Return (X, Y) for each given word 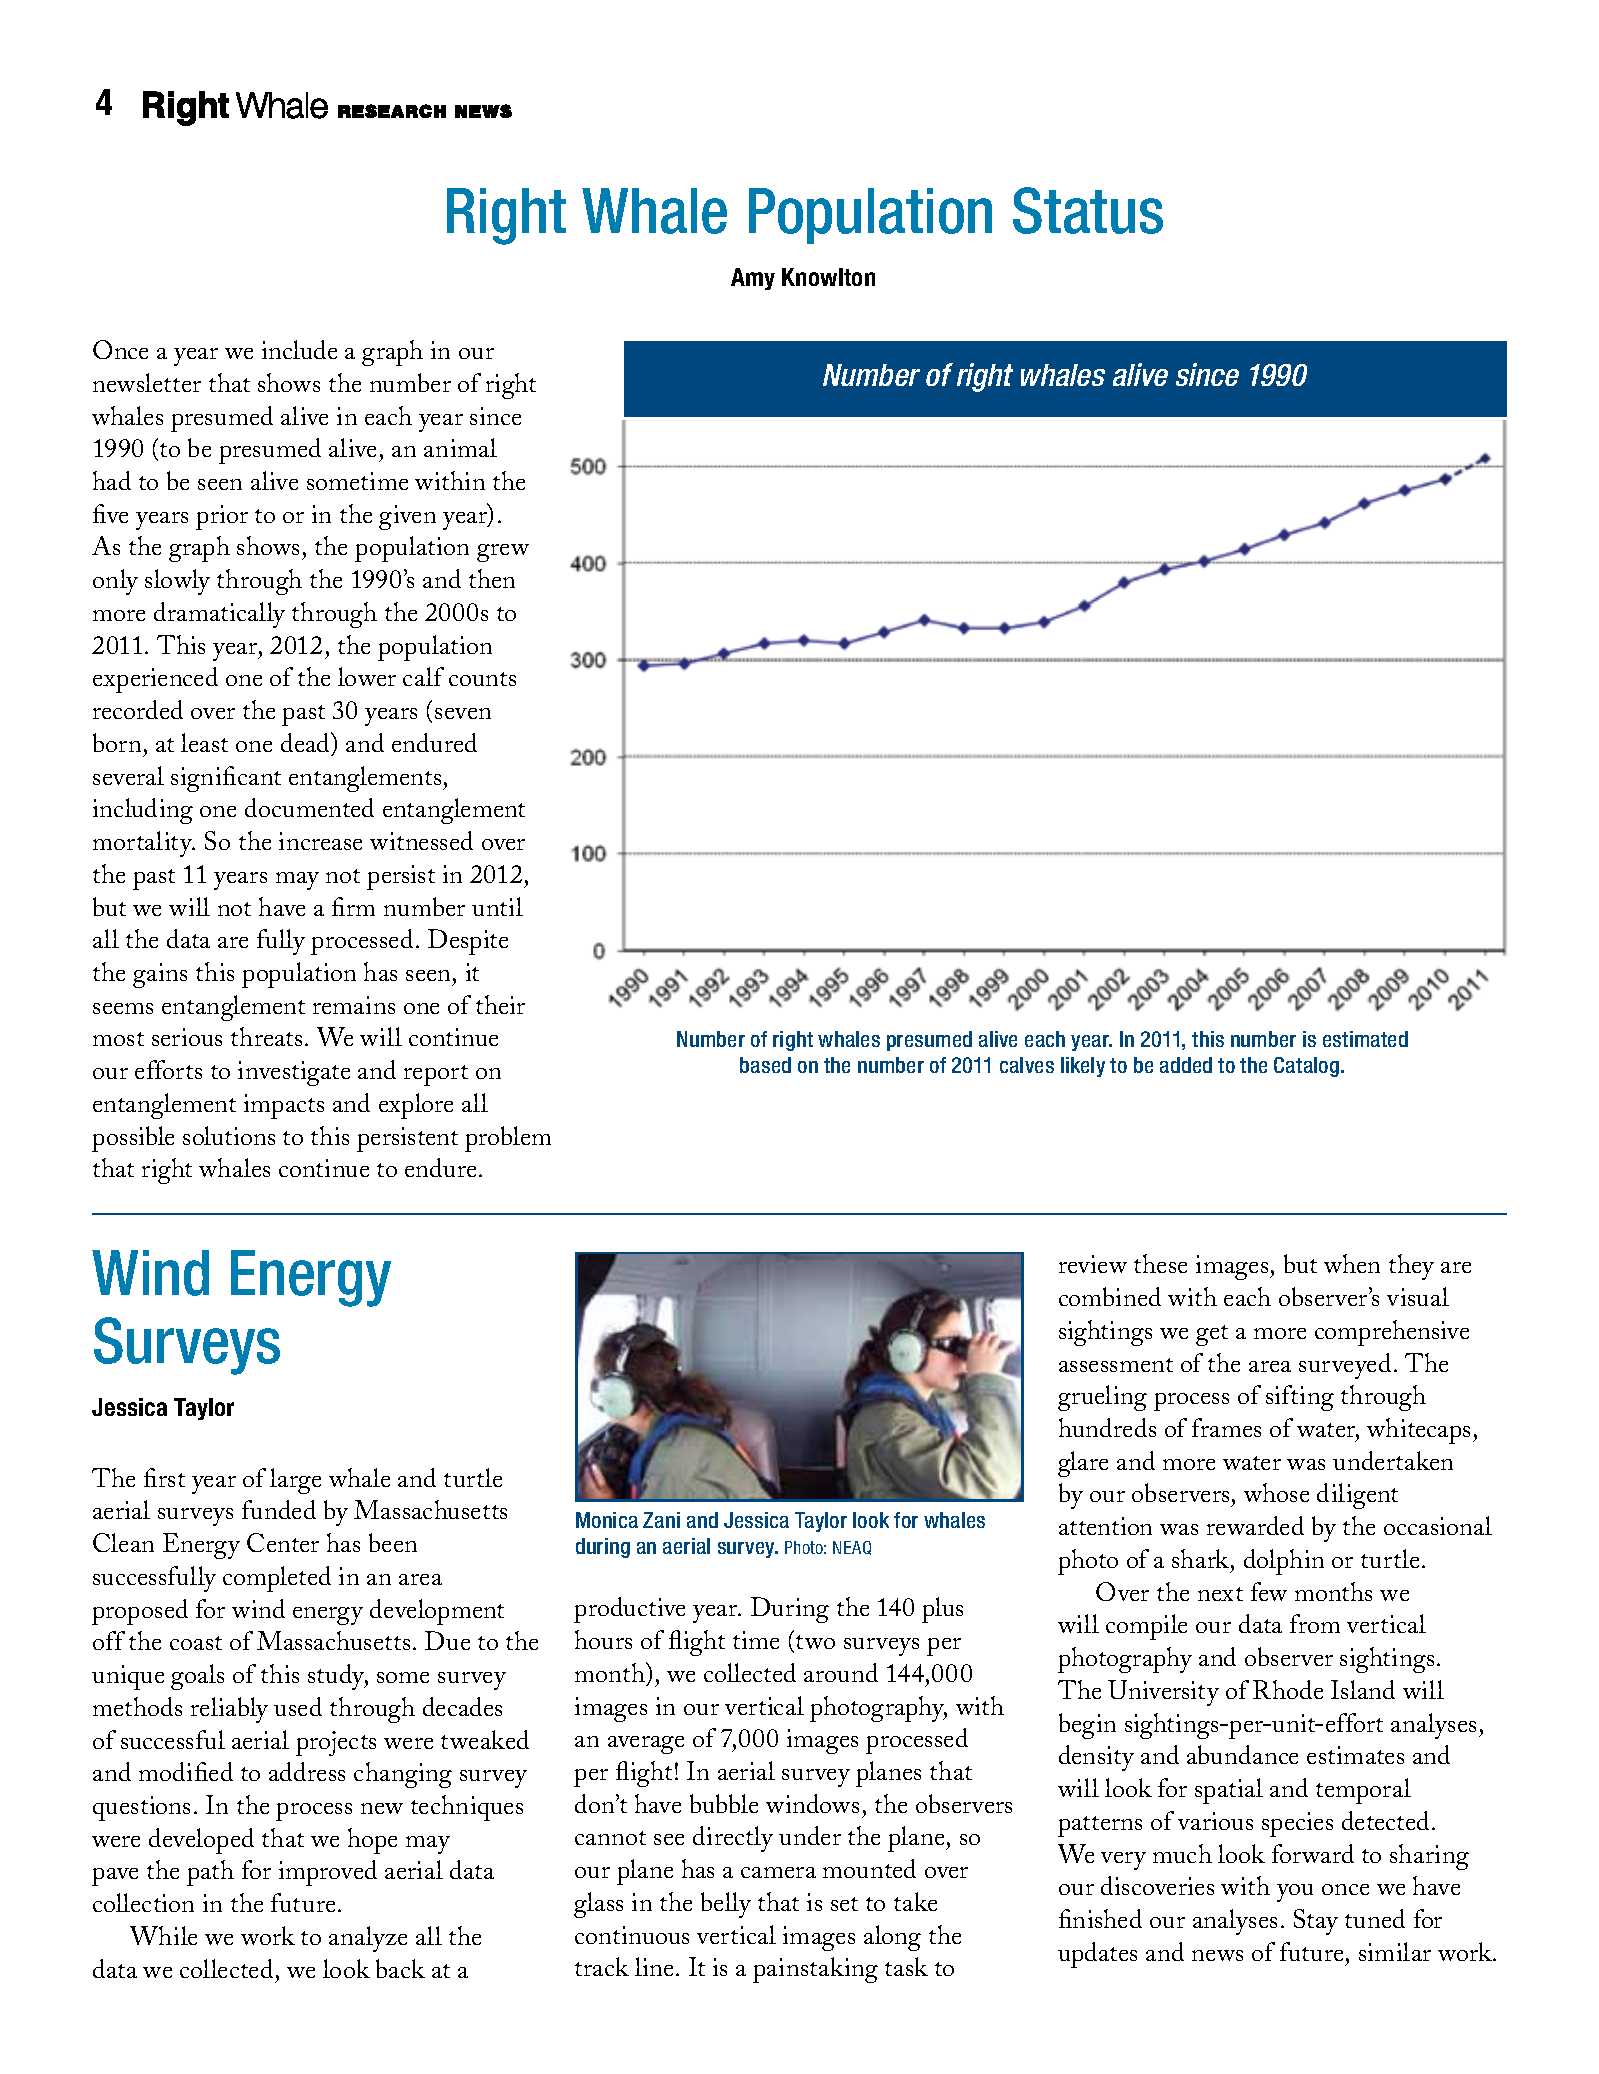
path (210, 1873)
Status (1088, 210)
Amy (753, 279)
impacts (284, 1106)
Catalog (1308, 1067)
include (299, 349)
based (765, 1065)
